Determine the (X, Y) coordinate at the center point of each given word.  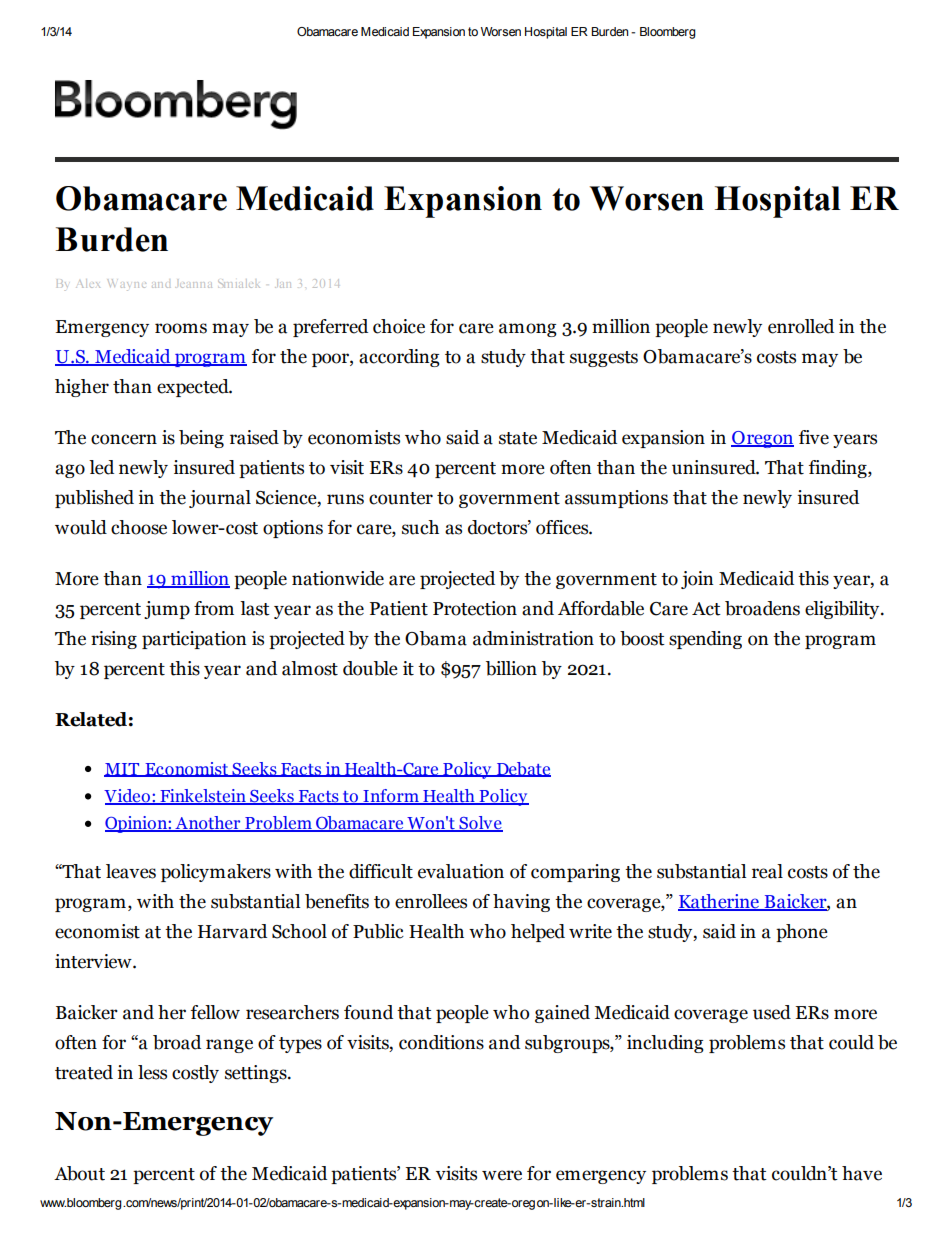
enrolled (801, 326)
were (502, 1175)
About (79, 1173)
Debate (522, 769)
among (528, 330)
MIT (123, 770)
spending (705, 640)
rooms (181, 328)
